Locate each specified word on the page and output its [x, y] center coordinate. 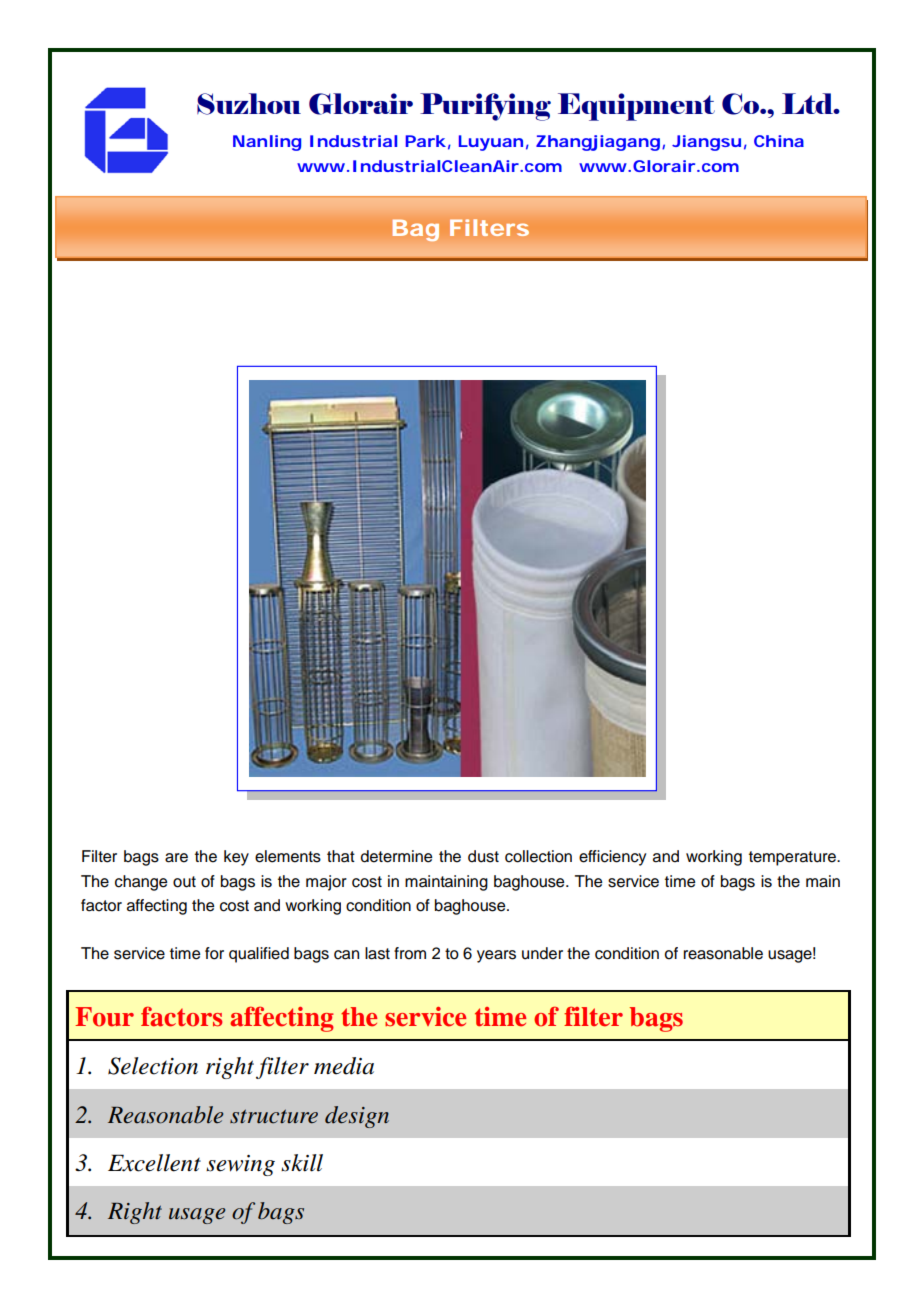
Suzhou [249, 104]
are [176, 858]
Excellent [154, 1163]
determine [396, 856]
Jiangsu [706, 143]
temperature [793, 858]
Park [426, 141]
